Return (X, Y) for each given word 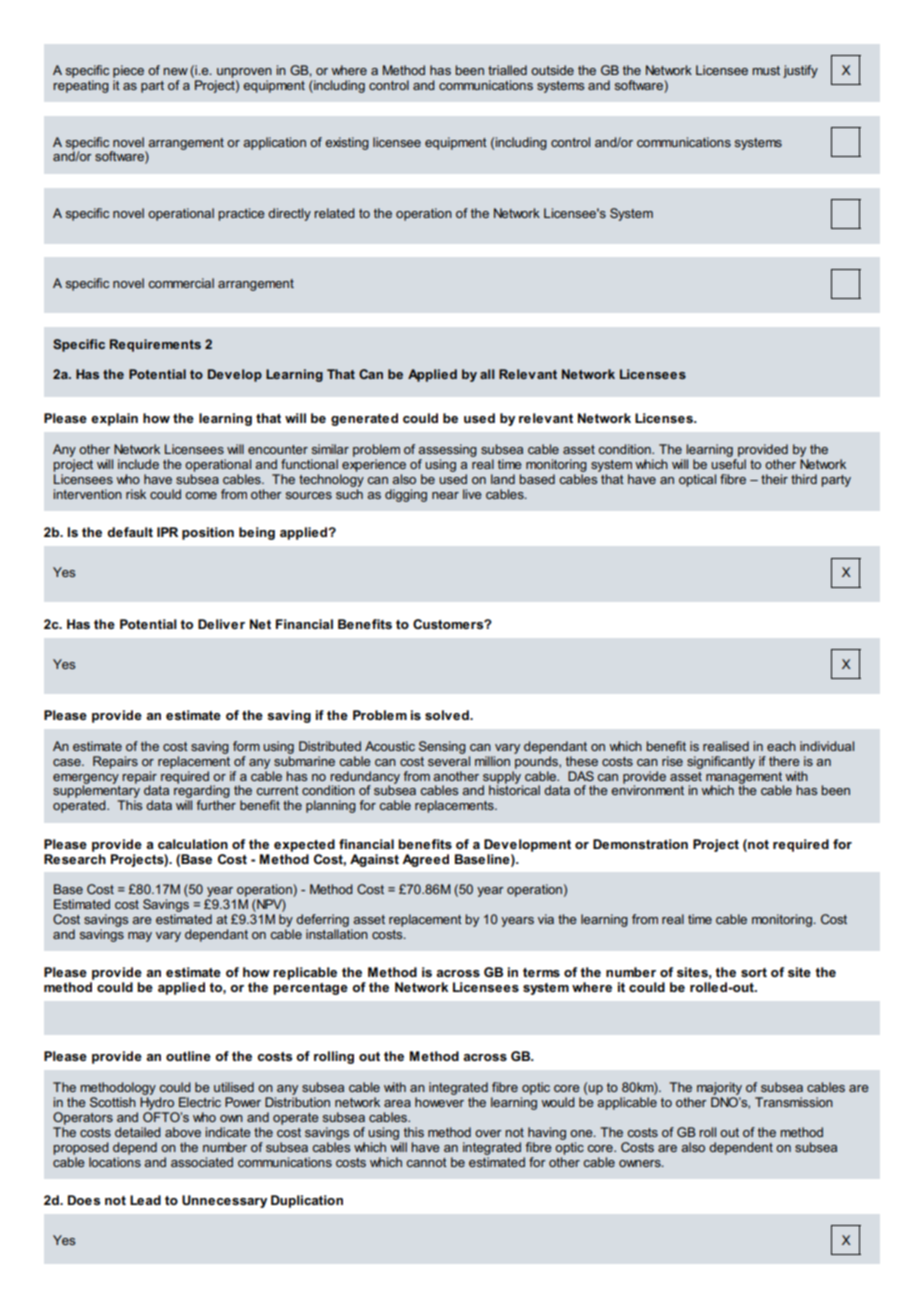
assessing (447, 450)
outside (552, 70)
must (766, 70)
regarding (202, 792)
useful (728, 464)
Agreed (425, 860)
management (745, 779)
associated (202, 1162)
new (175, 71)
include (138, 464)
